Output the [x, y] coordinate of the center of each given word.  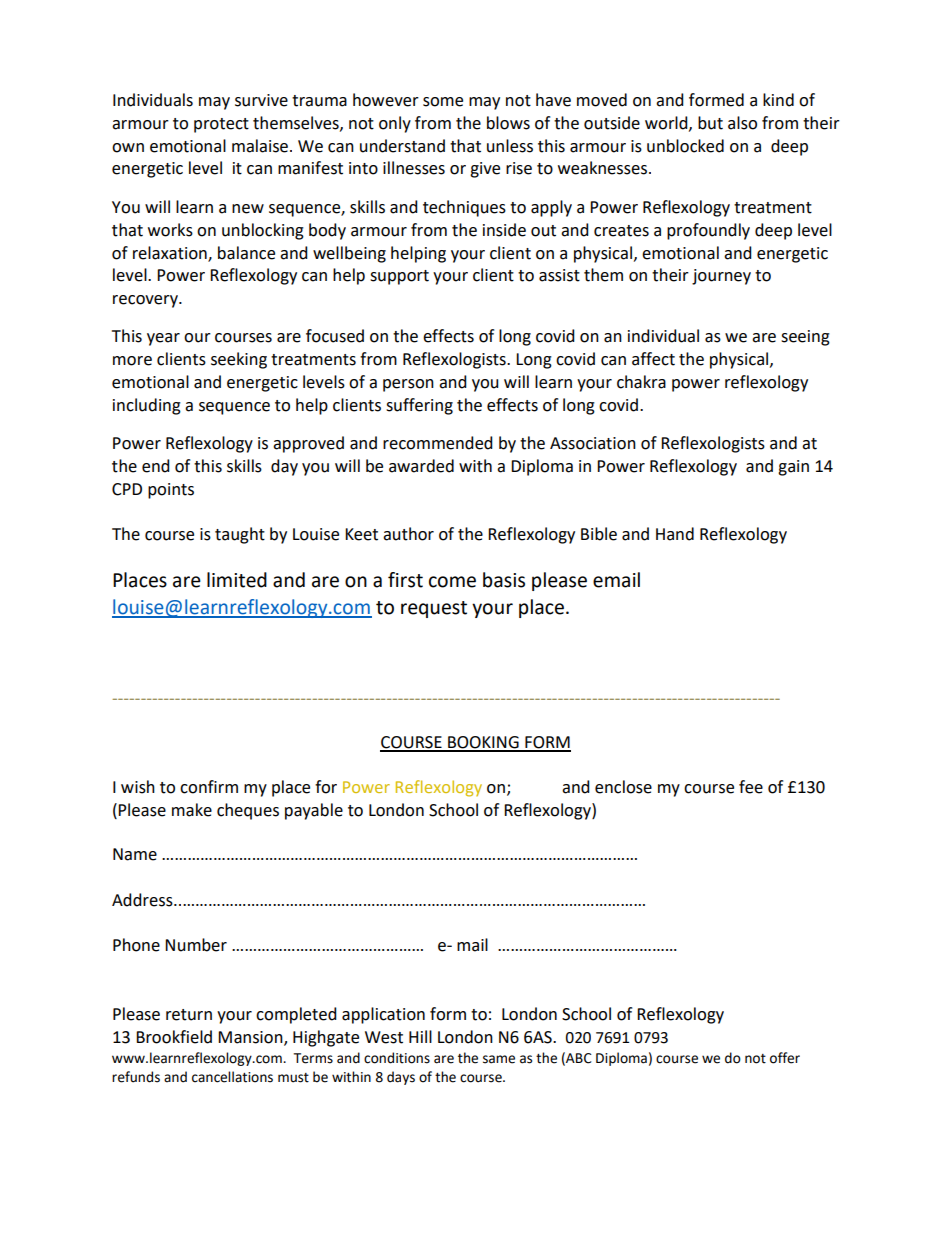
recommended [438, 443]
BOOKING [483, 743]
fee [751, 787]
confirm [209, 787]
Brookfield [174, 1037]
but [710, 123]
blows [508, 123]
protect [221, 125]
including [147, 406]
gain [793, 468]
